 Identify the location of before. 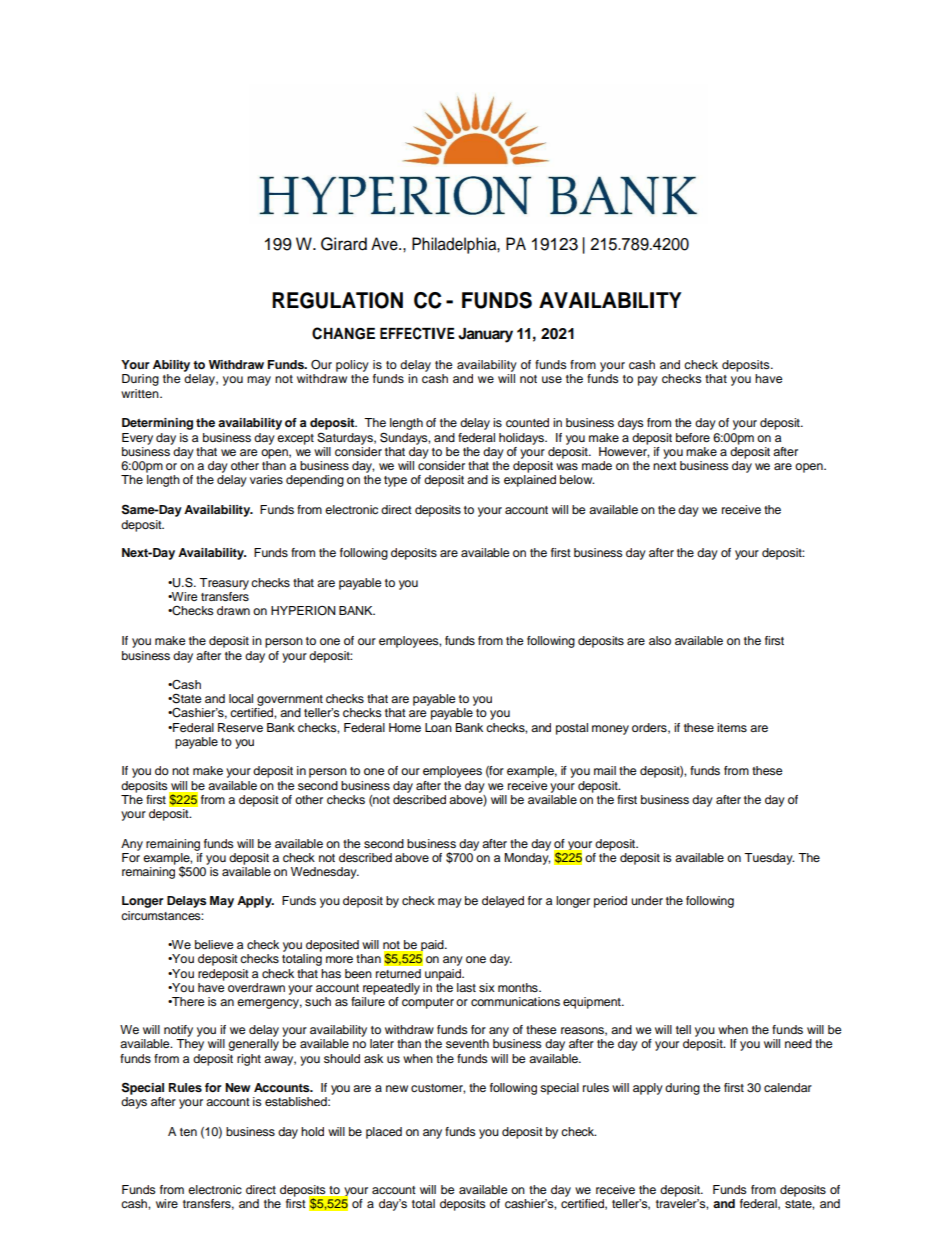
(693, 437).
